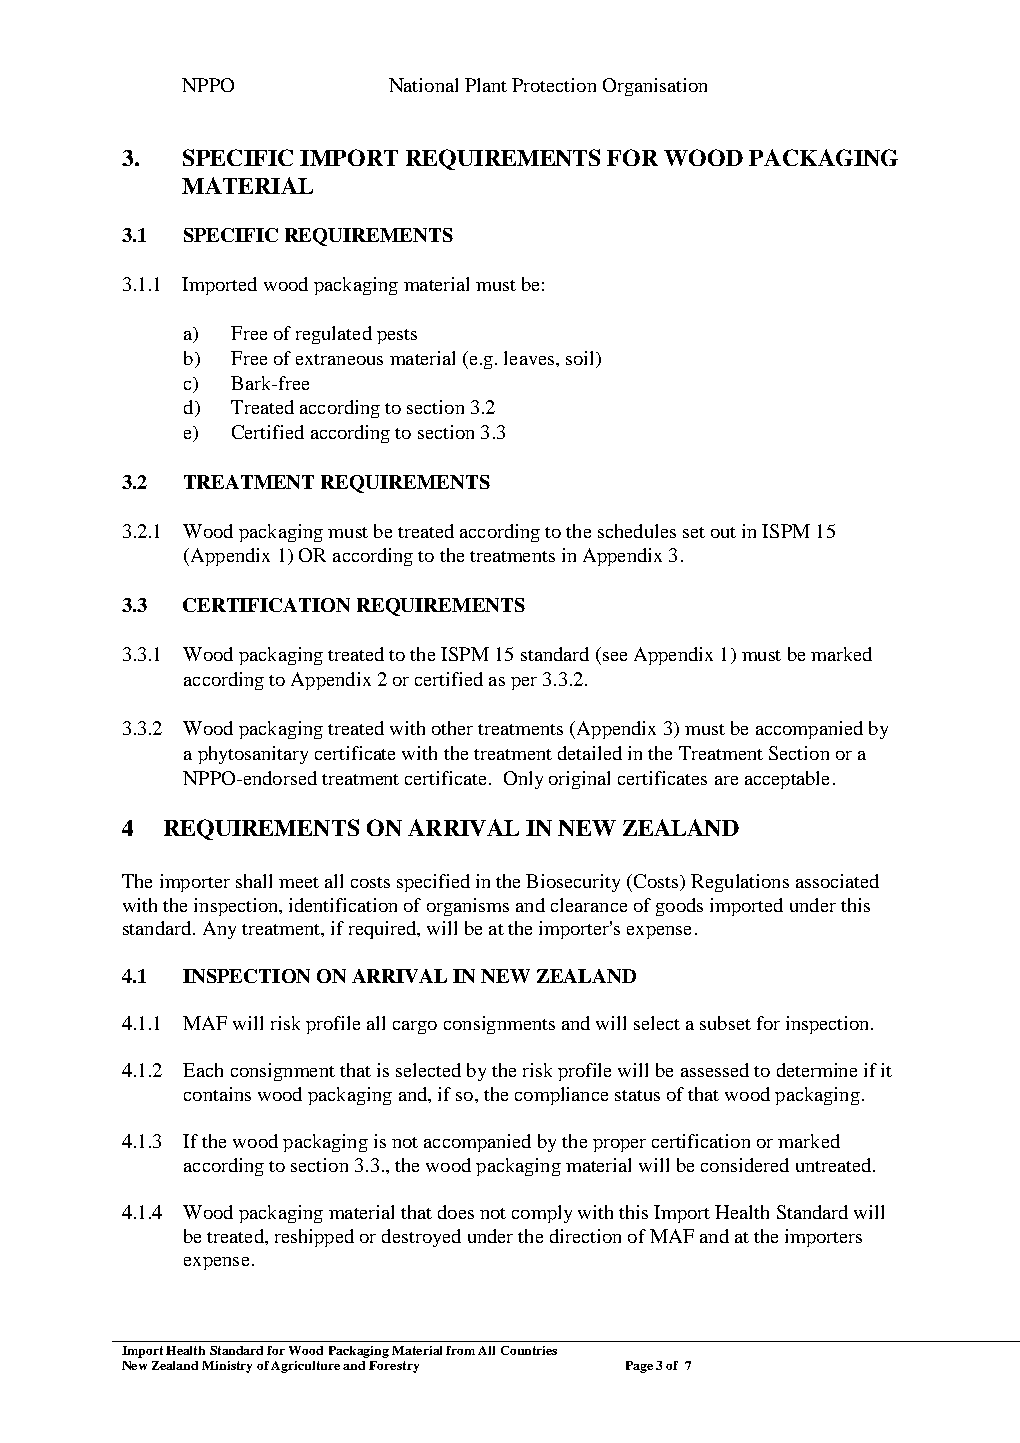 The height and width of the image is (1443, 1020). I want to click on National, so click(423, 85).
